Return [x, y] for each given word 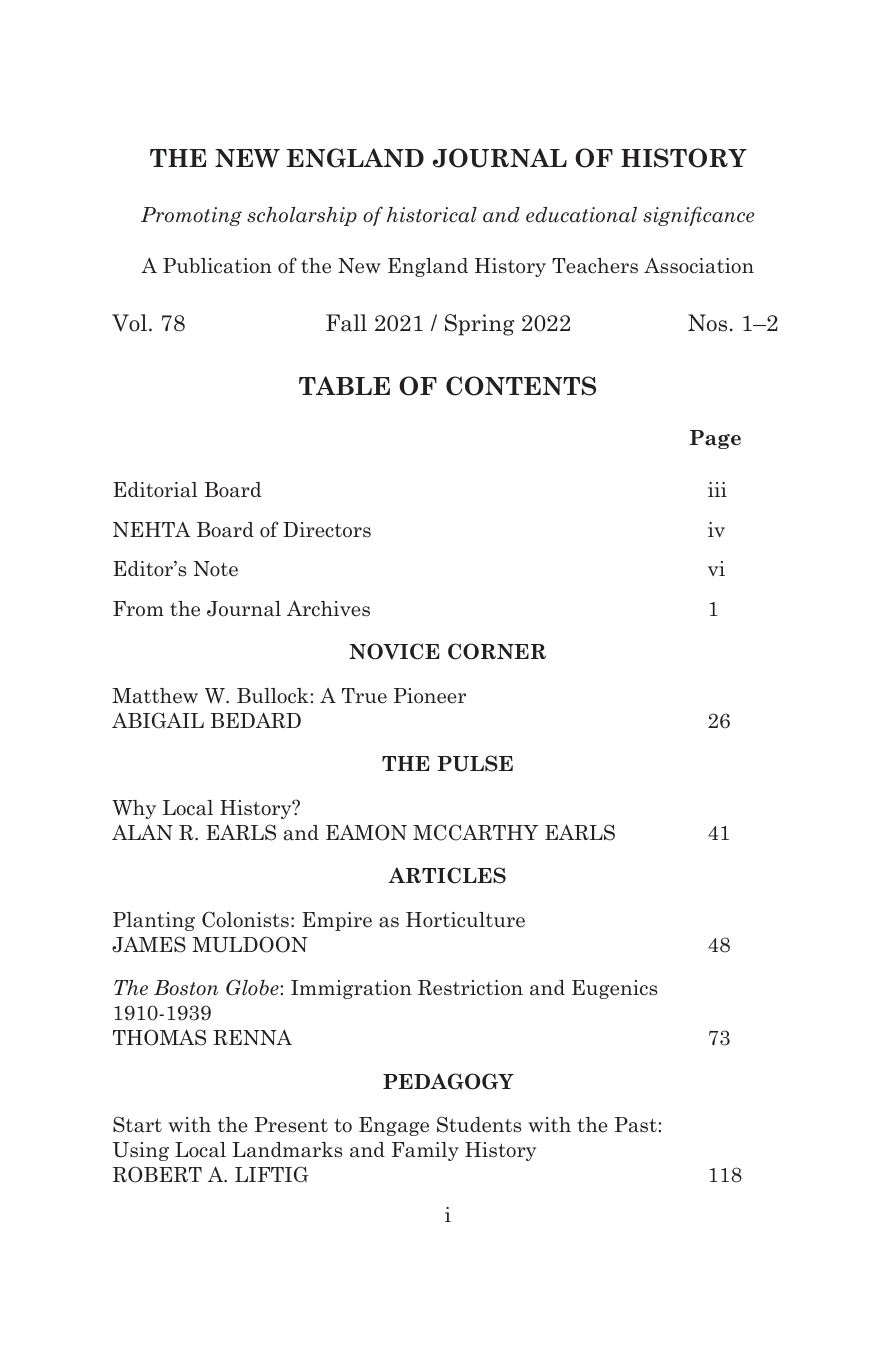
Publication [217, 266]
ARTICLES [447, 875]
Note [216, 569]
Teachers [595, 266]
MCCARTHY [476, 832]
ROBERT [157, 1174]
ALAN [142, 832]
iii [717, 489]
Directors [327, 530]
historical [432, 215]
